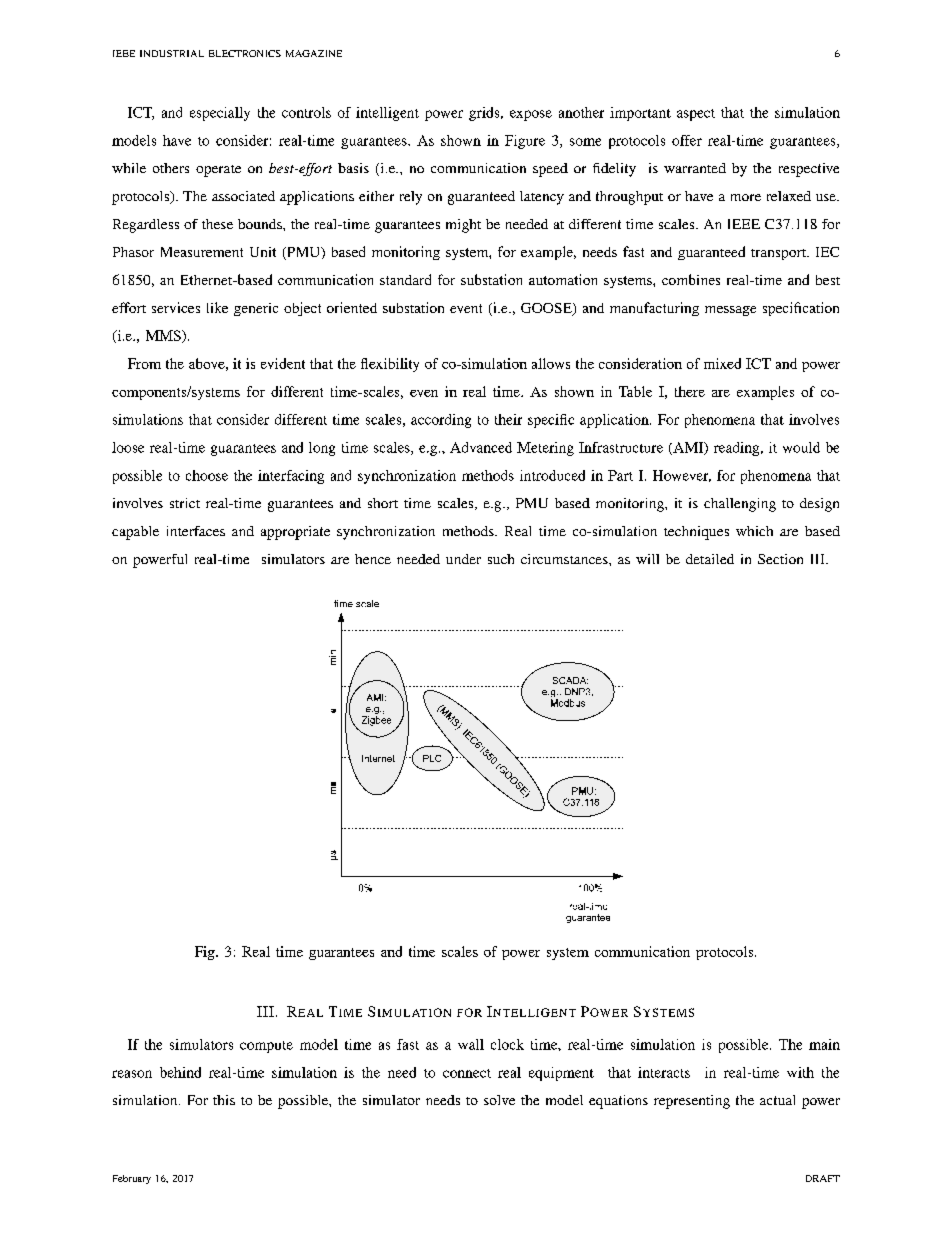 This image has height=1233, width=952. What do you see at coordinates (531, 115) in the image?
I see `expose` at bounding box center [531, 115].
